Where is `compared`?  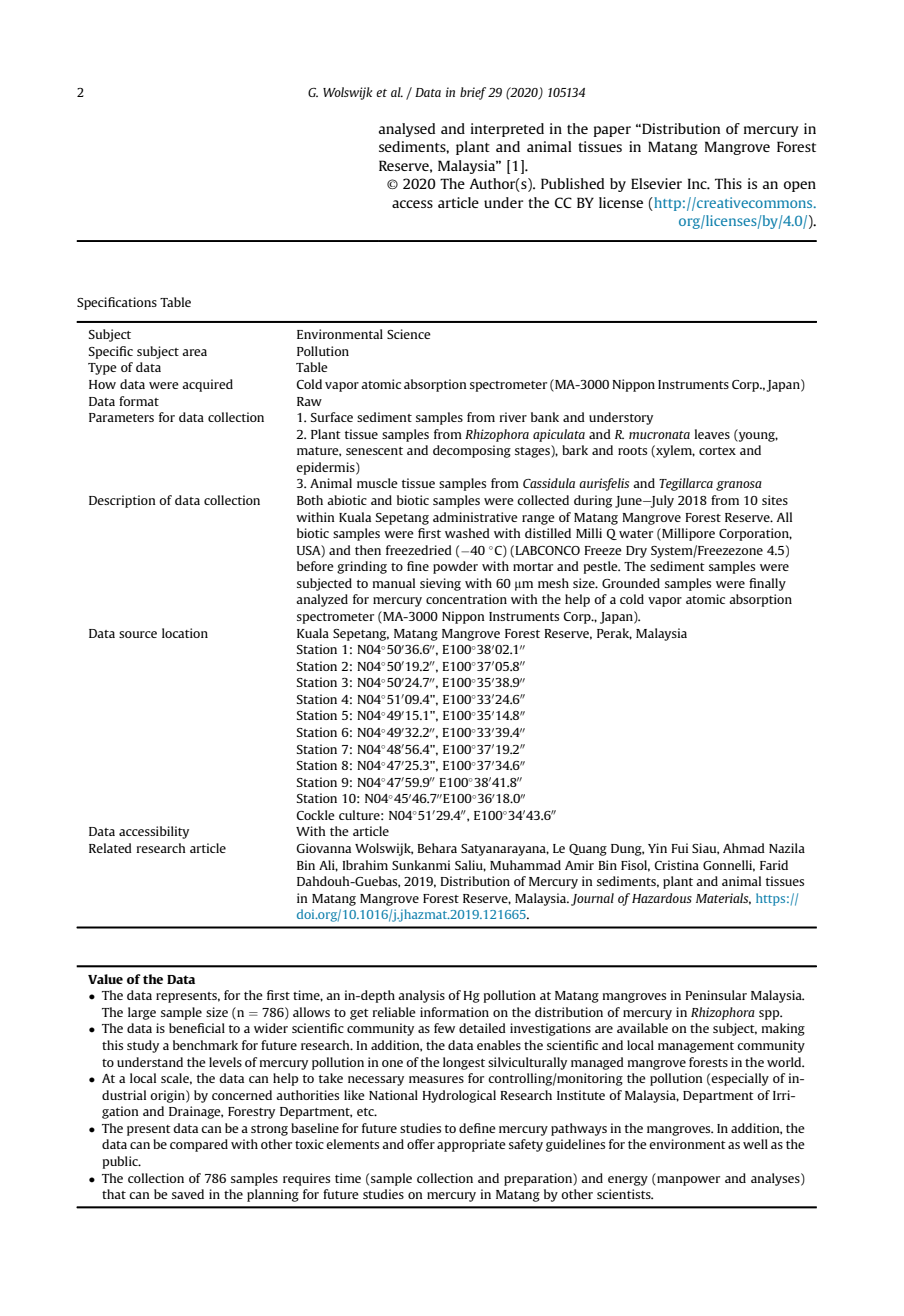 compared is located at coordinates (199, 1145).
